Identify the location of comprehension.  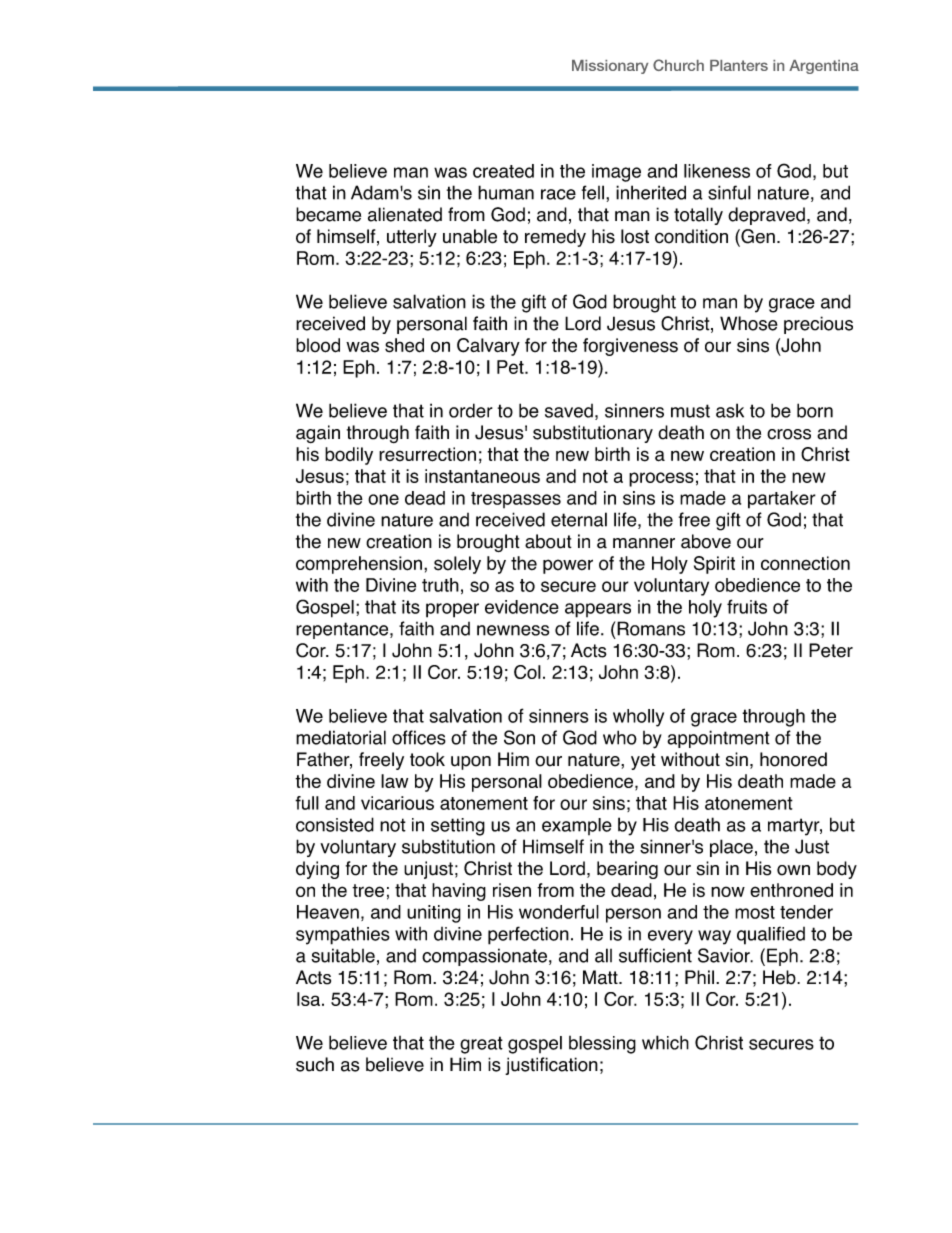
(359, 565).
